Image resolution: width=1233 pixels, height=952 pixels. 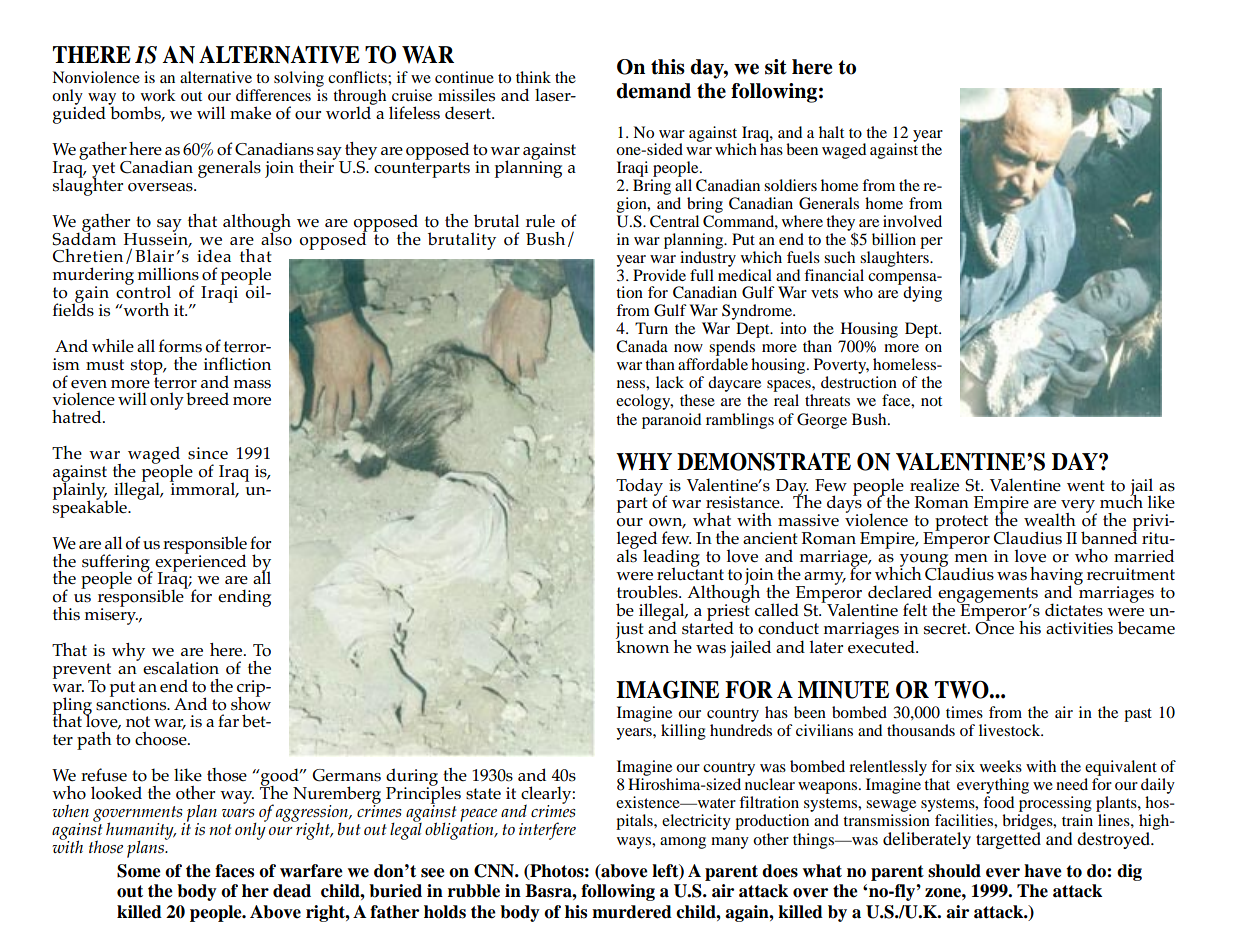 What do you see at coordinates (831, 132) in the document?
I see `halt` at bounding box center [831, 132].
